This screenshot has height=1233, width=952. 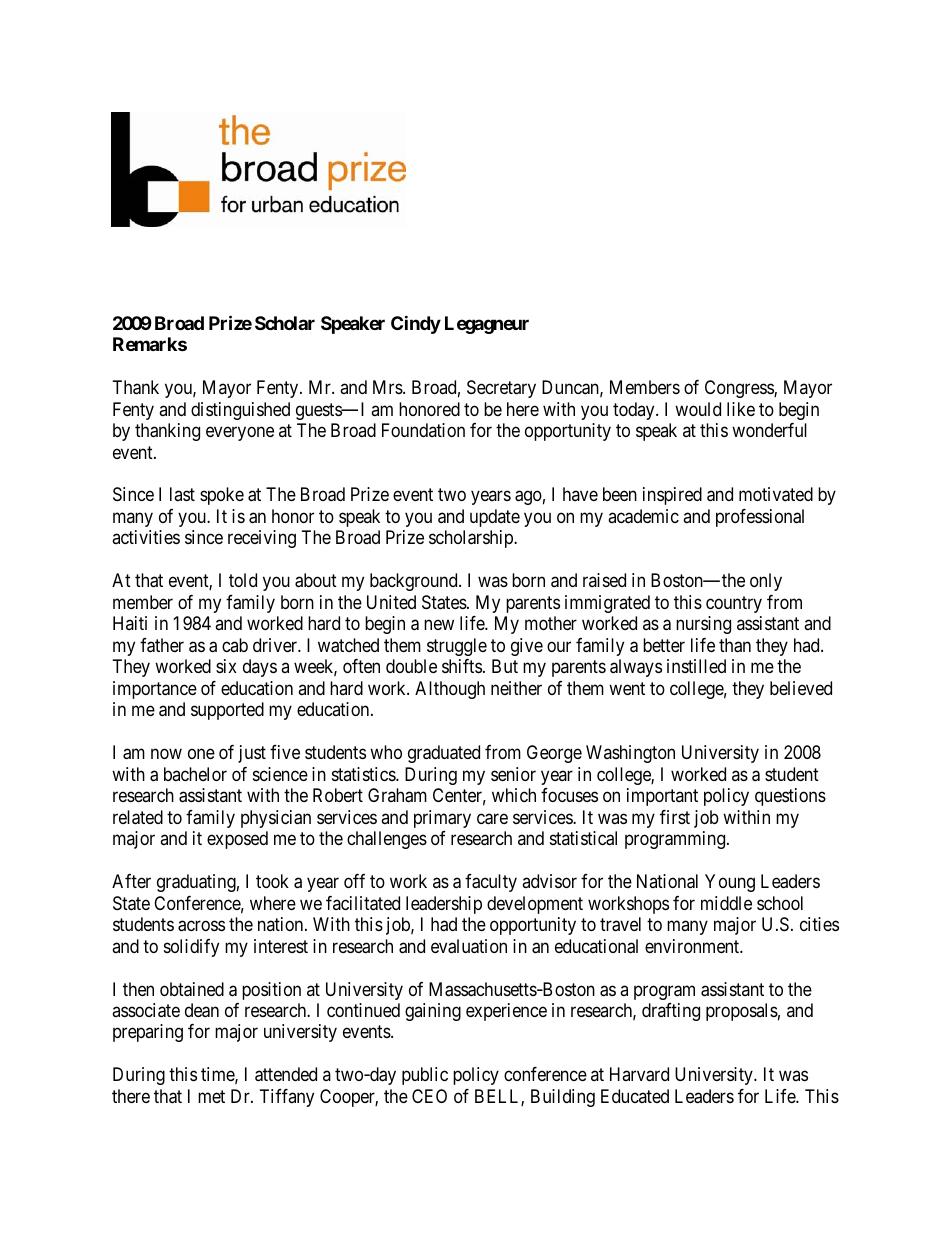 I want to click on questions, so click(x=790, y=797).
